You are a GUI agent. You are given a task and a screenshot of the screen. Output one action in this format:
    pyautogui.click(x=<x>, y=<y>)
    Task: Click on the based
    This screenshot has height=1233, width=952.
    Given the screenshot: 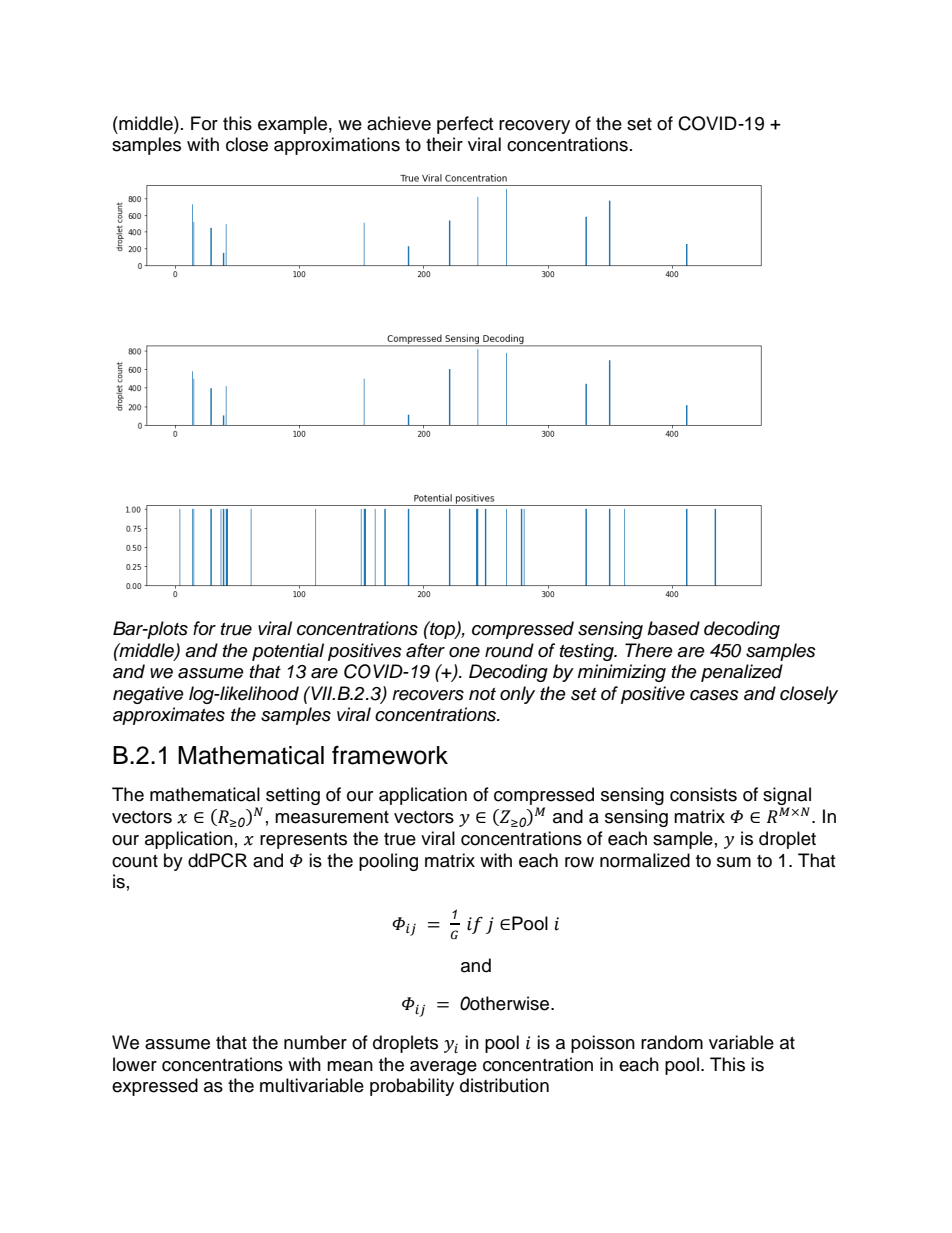 What is the action you would take?
    pyautogui.click(x=673, y=628)
